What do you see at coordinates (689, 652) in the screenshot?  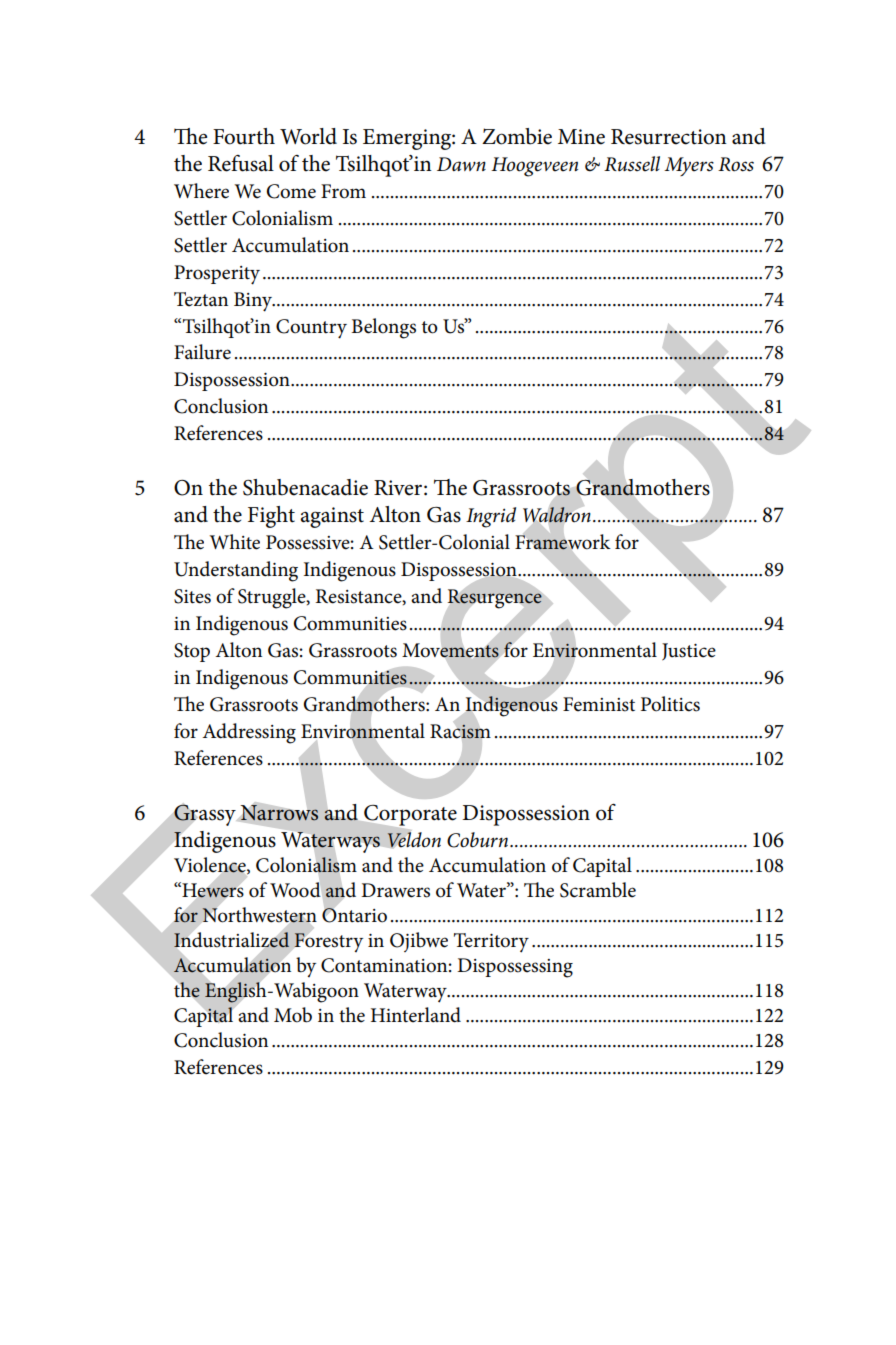 I see `Justice` at bounding box center [689, 652].
